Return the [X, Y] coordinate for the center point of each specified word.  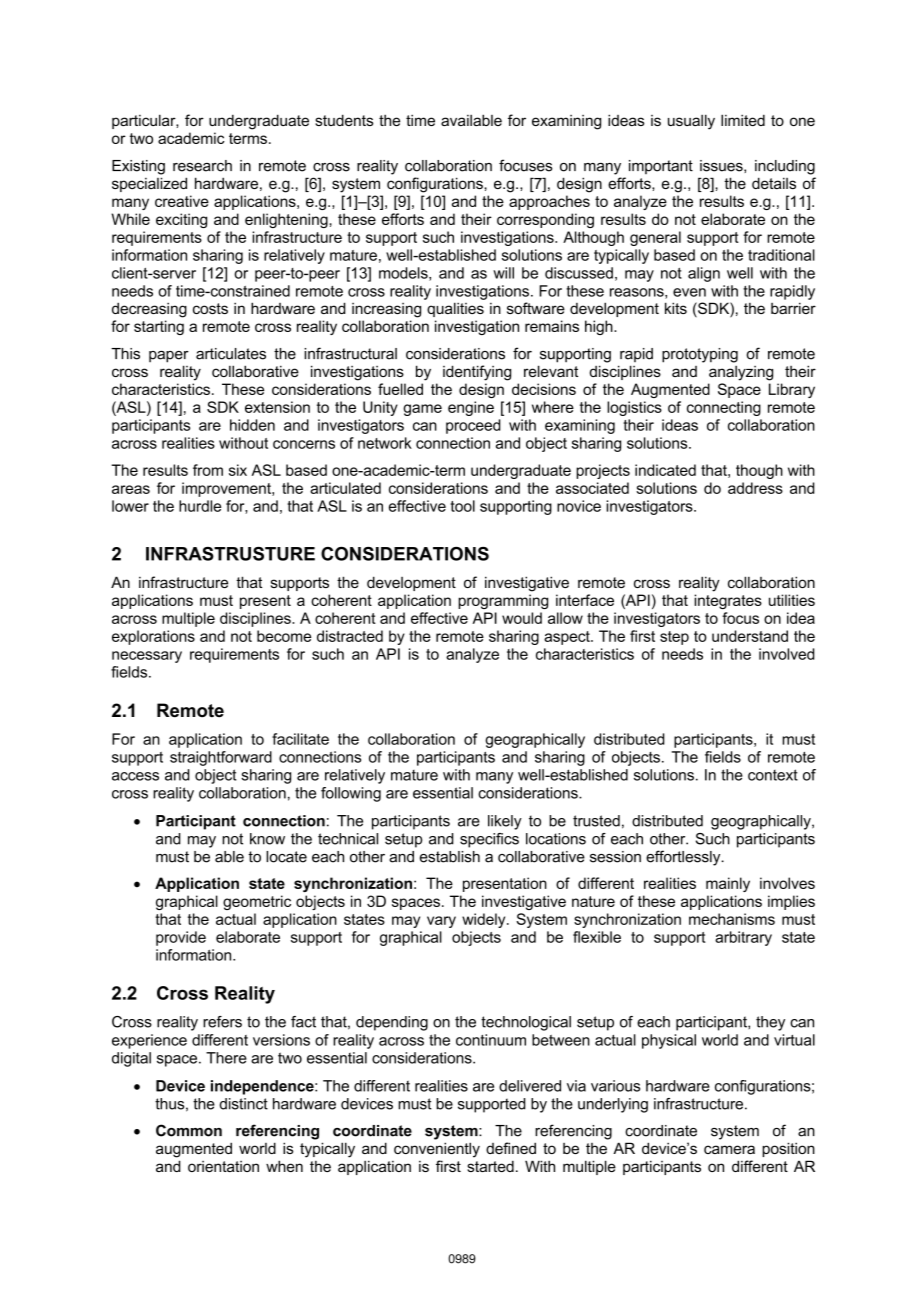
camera [729, 1149]
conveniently [437, 1150]
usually [691, 122]
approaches [549, 202]
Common [189, 1130]
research [202, 166]
